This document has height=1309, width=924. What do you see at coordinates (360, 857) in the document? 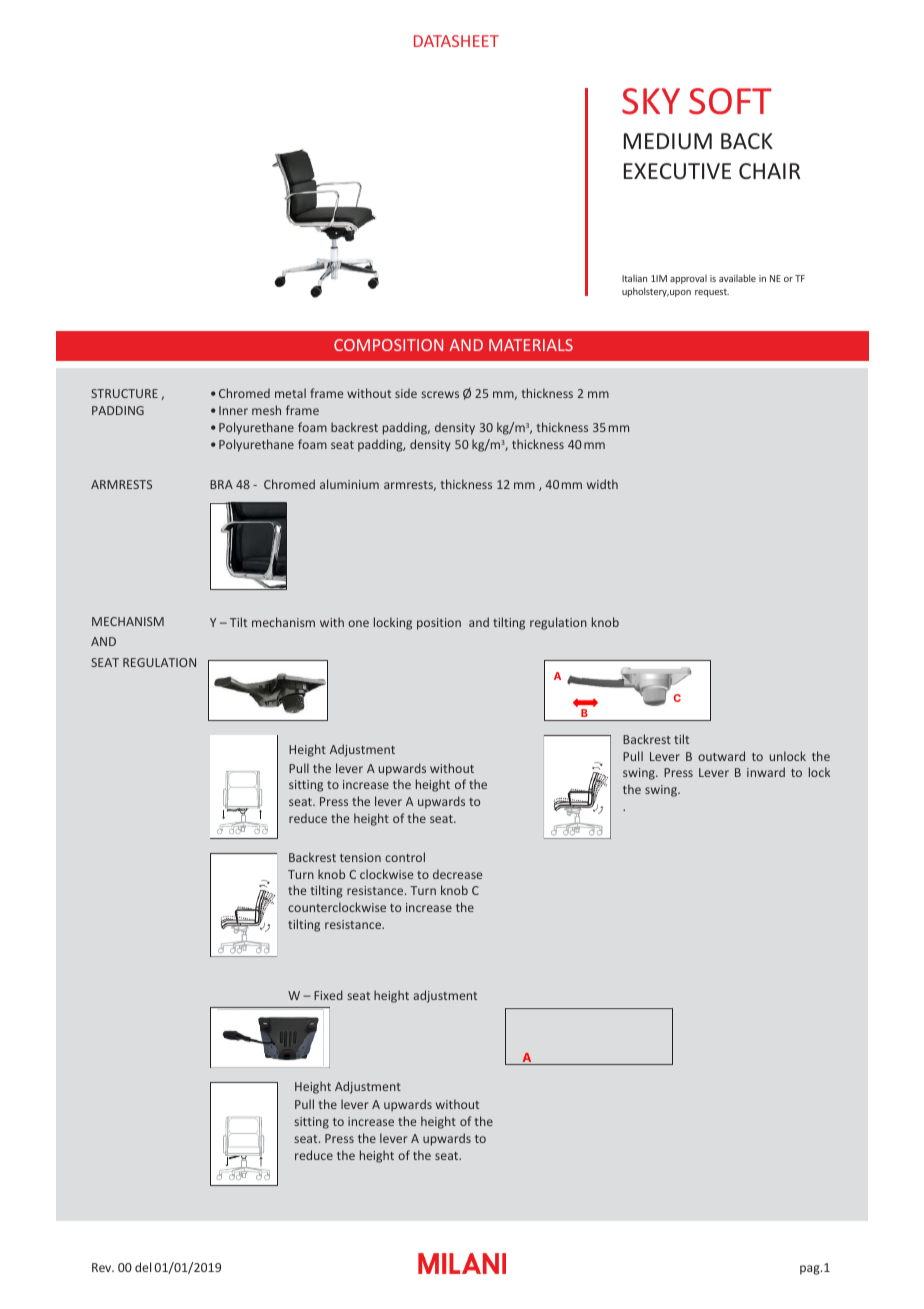
I see `tension` at bounding box center [360, 857].
